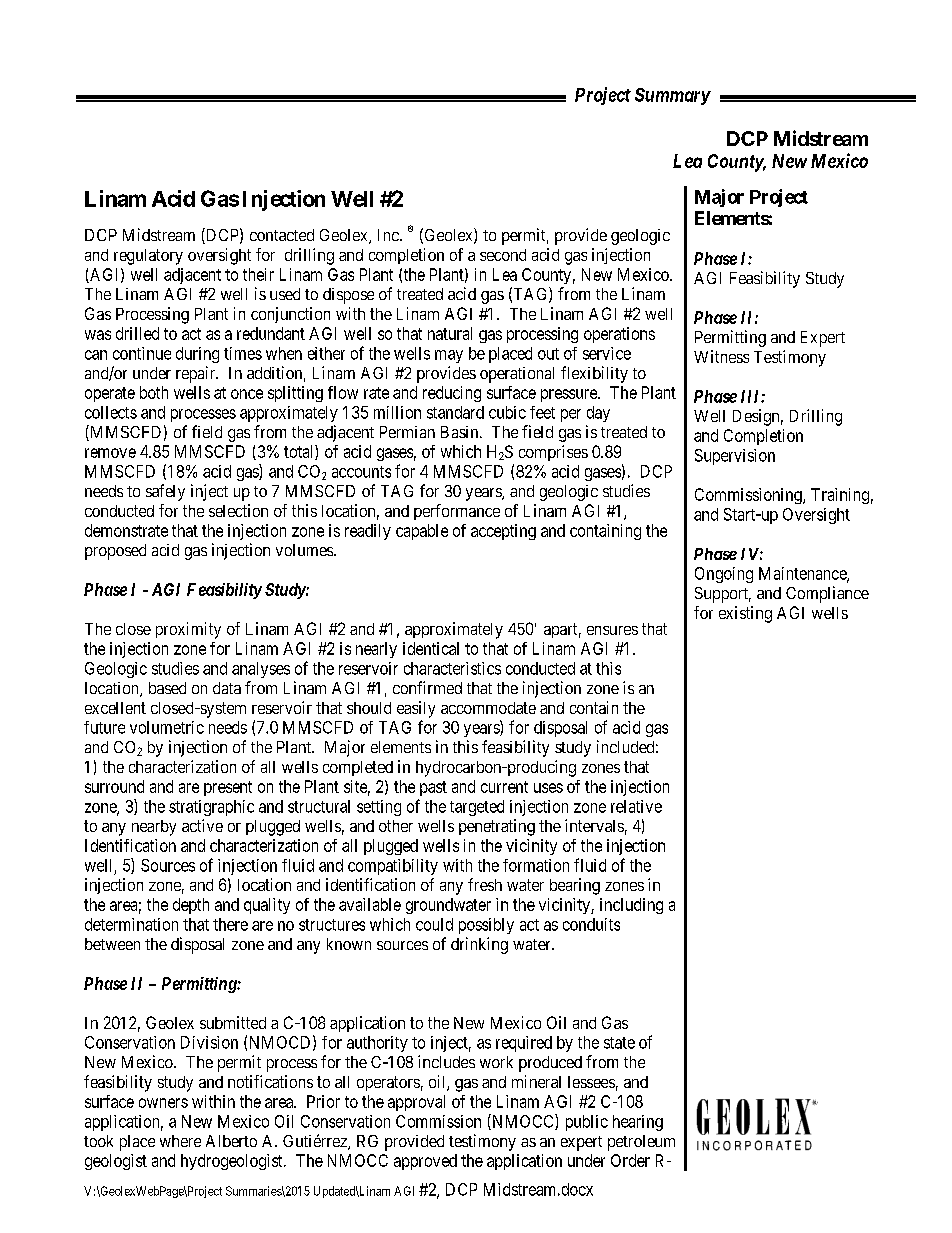  I want to click on contacted, so click(282, 235).
